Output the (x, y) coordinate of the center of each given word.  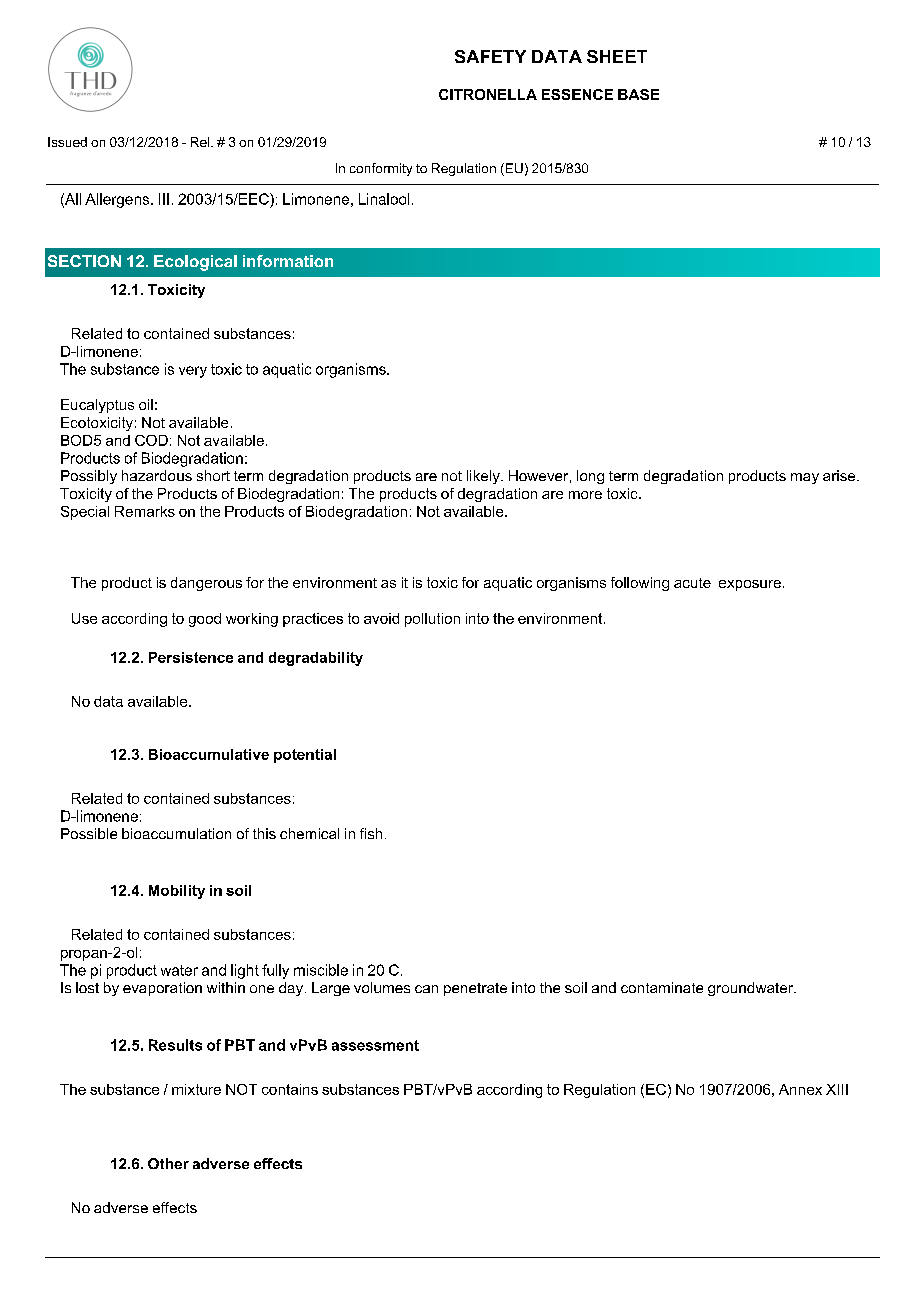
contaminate (662, 987)
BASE (638, 94)
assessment (375, 1045)
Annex (800, 1089)
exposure (750, 585)
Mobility (177, 892)
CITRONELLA (488, 94)
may (805, 478)
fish (371, 833)
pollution (432, 620)
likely (484, 477)
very (193, 372)
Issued (67, 142)
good (205, 620)
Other (168, 1163)
